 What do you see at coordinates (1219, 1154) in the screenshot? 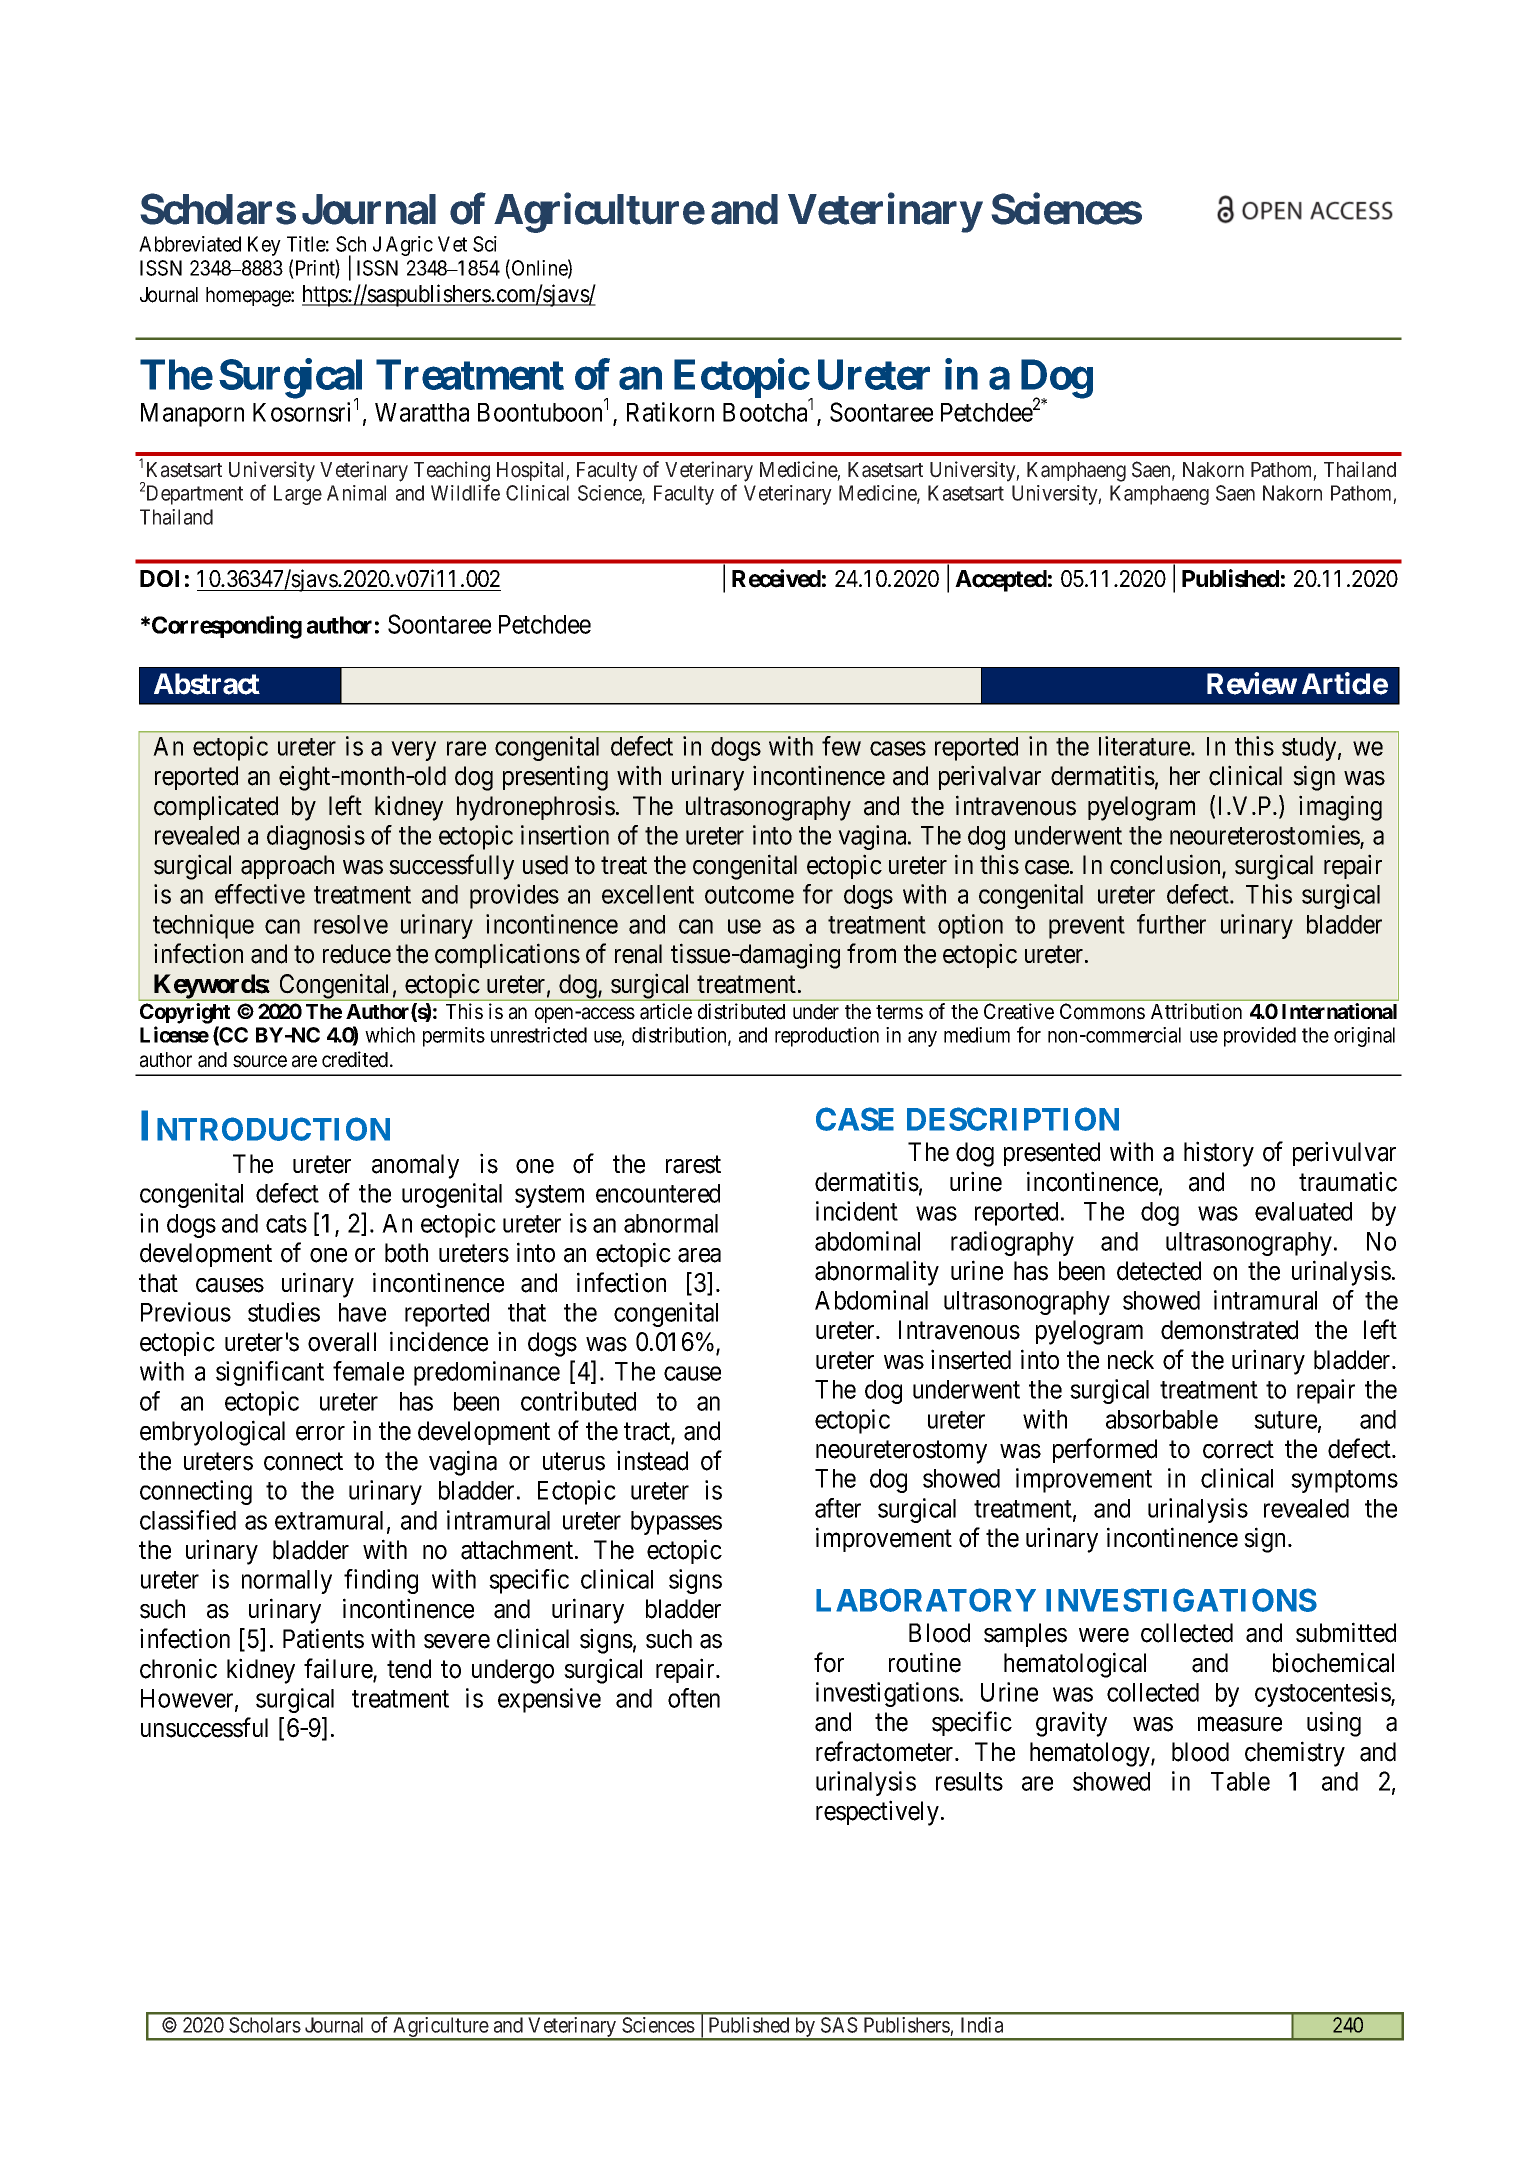
I see `history` at bounding box center [1219, 1154].
